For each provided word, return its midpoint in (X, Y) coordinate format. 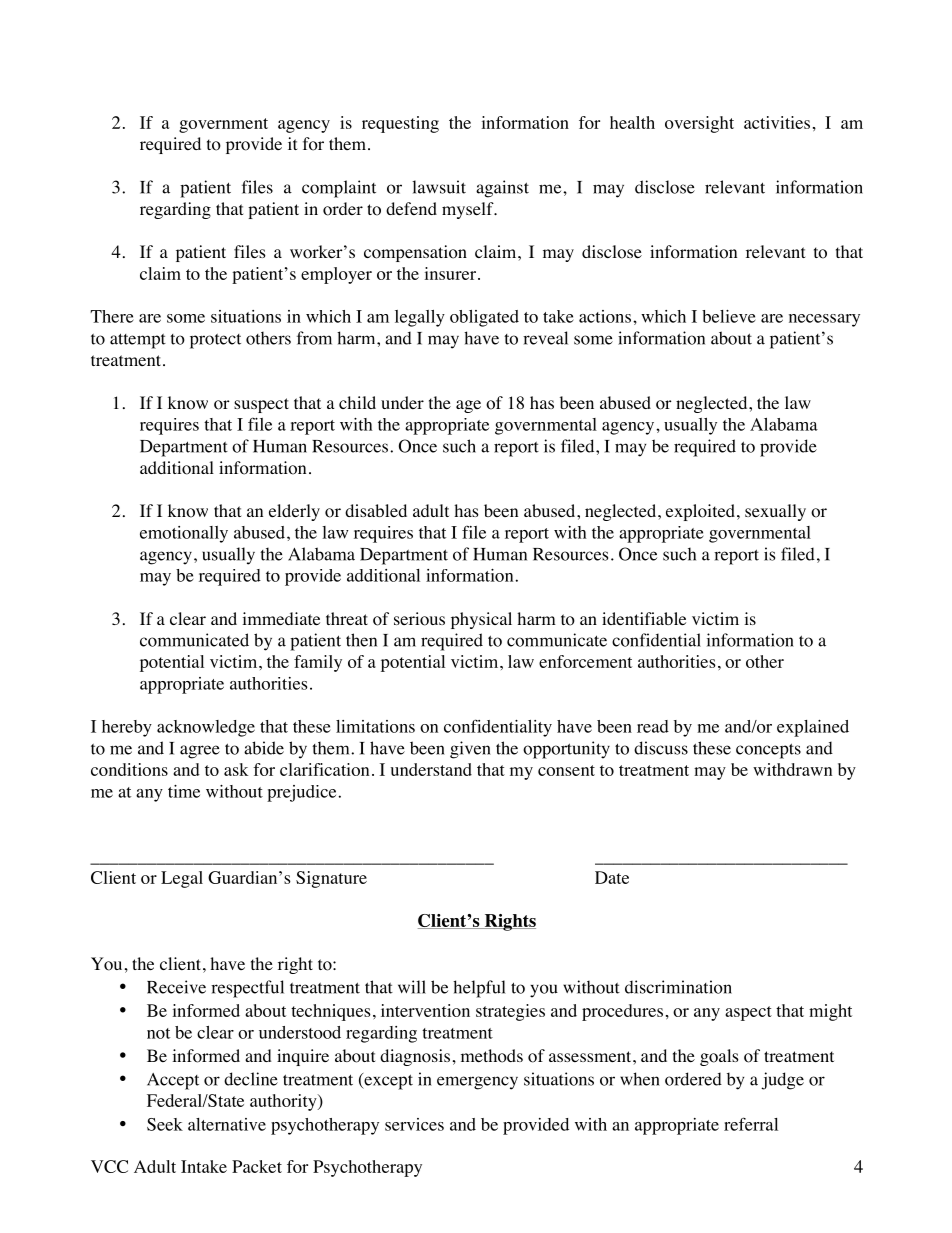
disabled (376, 510)
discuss (661, 748)
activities (777, 122)
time (184, 791)
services (414, 1124)
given (470, 750)
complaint (339, 189)
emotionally (184, 534)
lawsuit (439, 187)
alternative (227, 1124)
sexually (775, 512)
